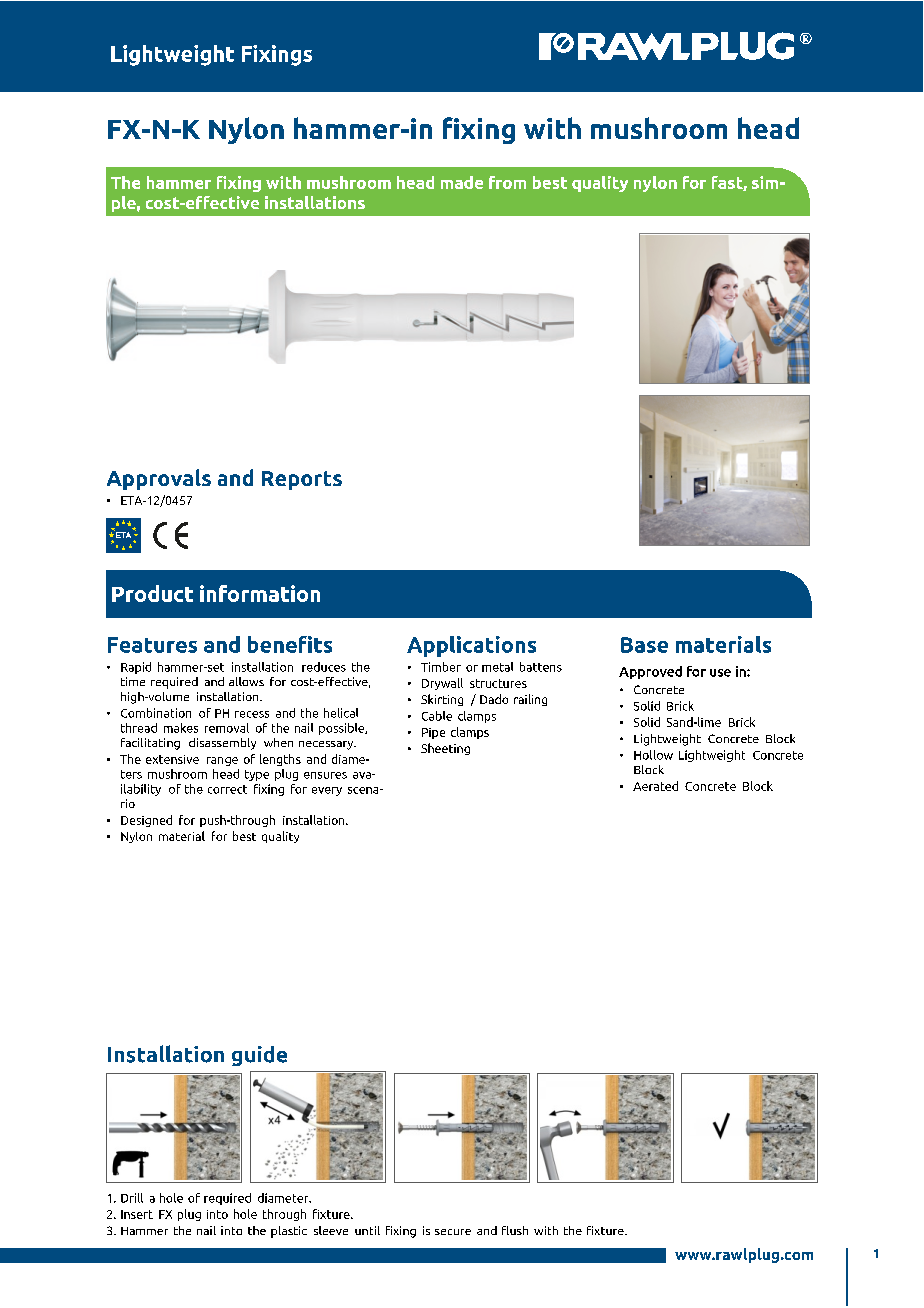 The height and width of the screenshot is (1308, 924). I want to click on Reports, so click(302, 480).
